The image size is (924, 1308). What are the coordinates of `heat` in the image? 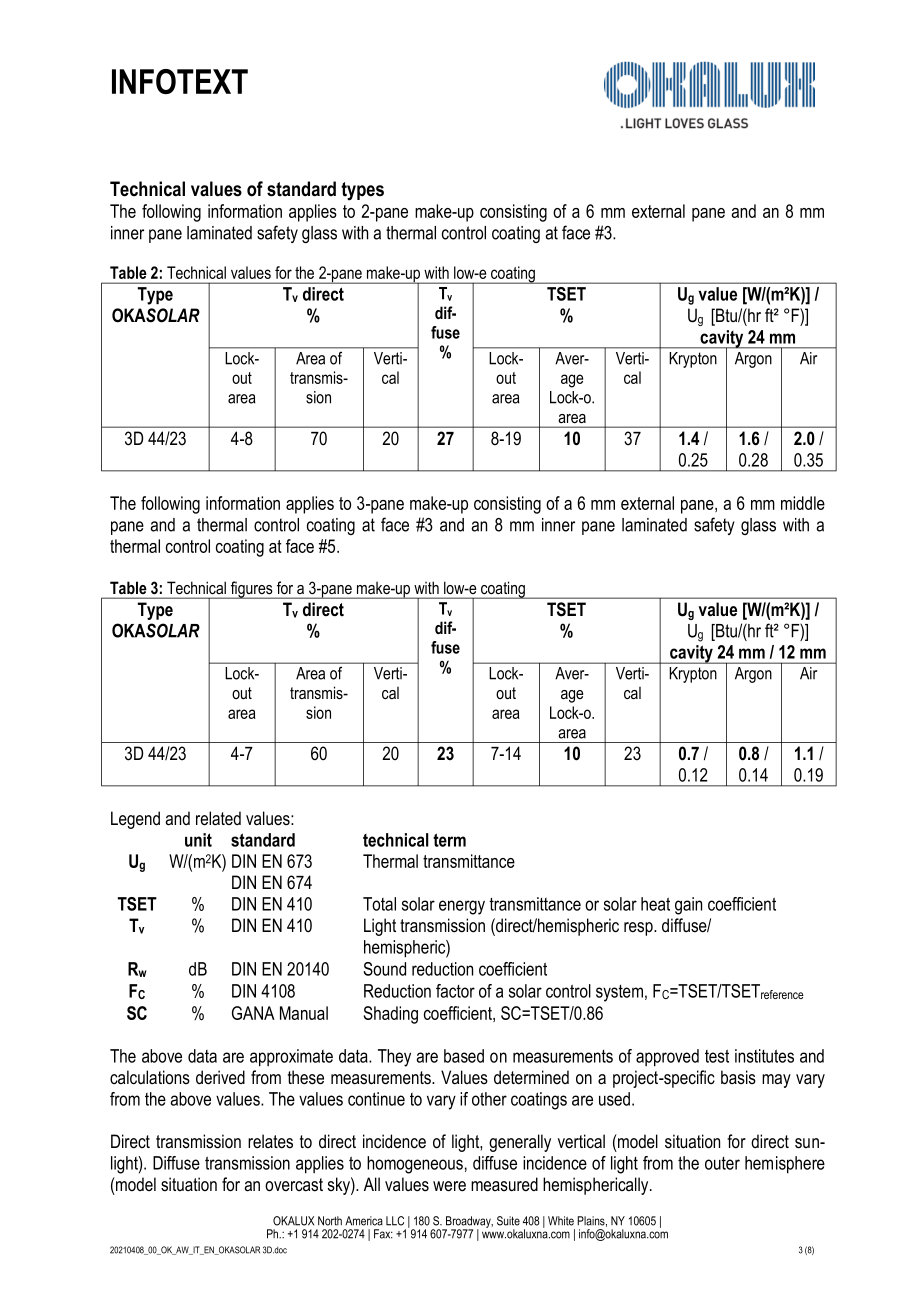 It's located at (655, 904).
